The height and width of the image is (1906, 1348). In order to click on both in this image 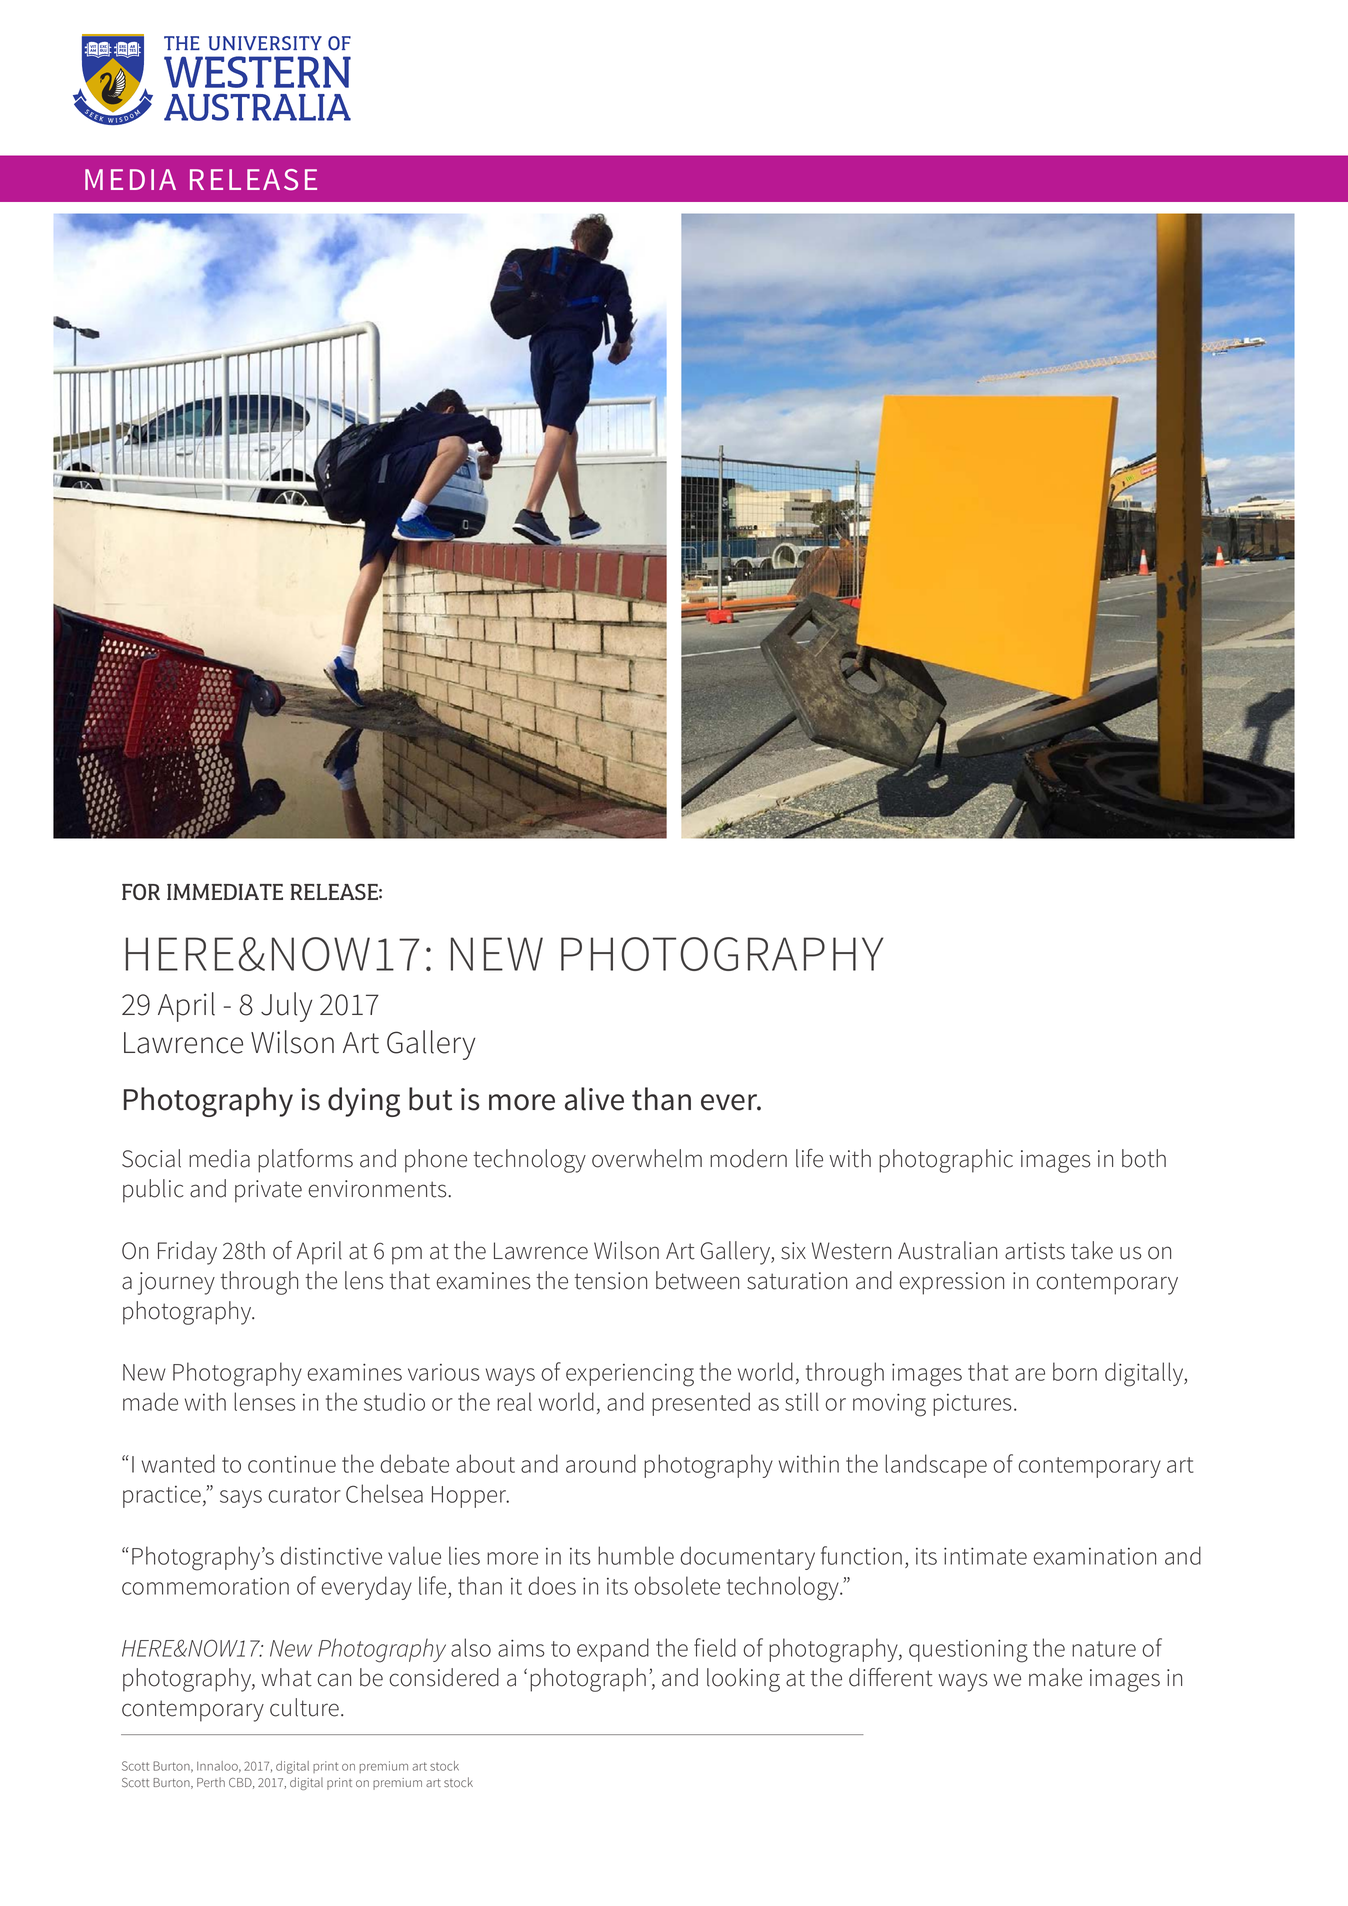, I will do `click(1144, 1158)`.
